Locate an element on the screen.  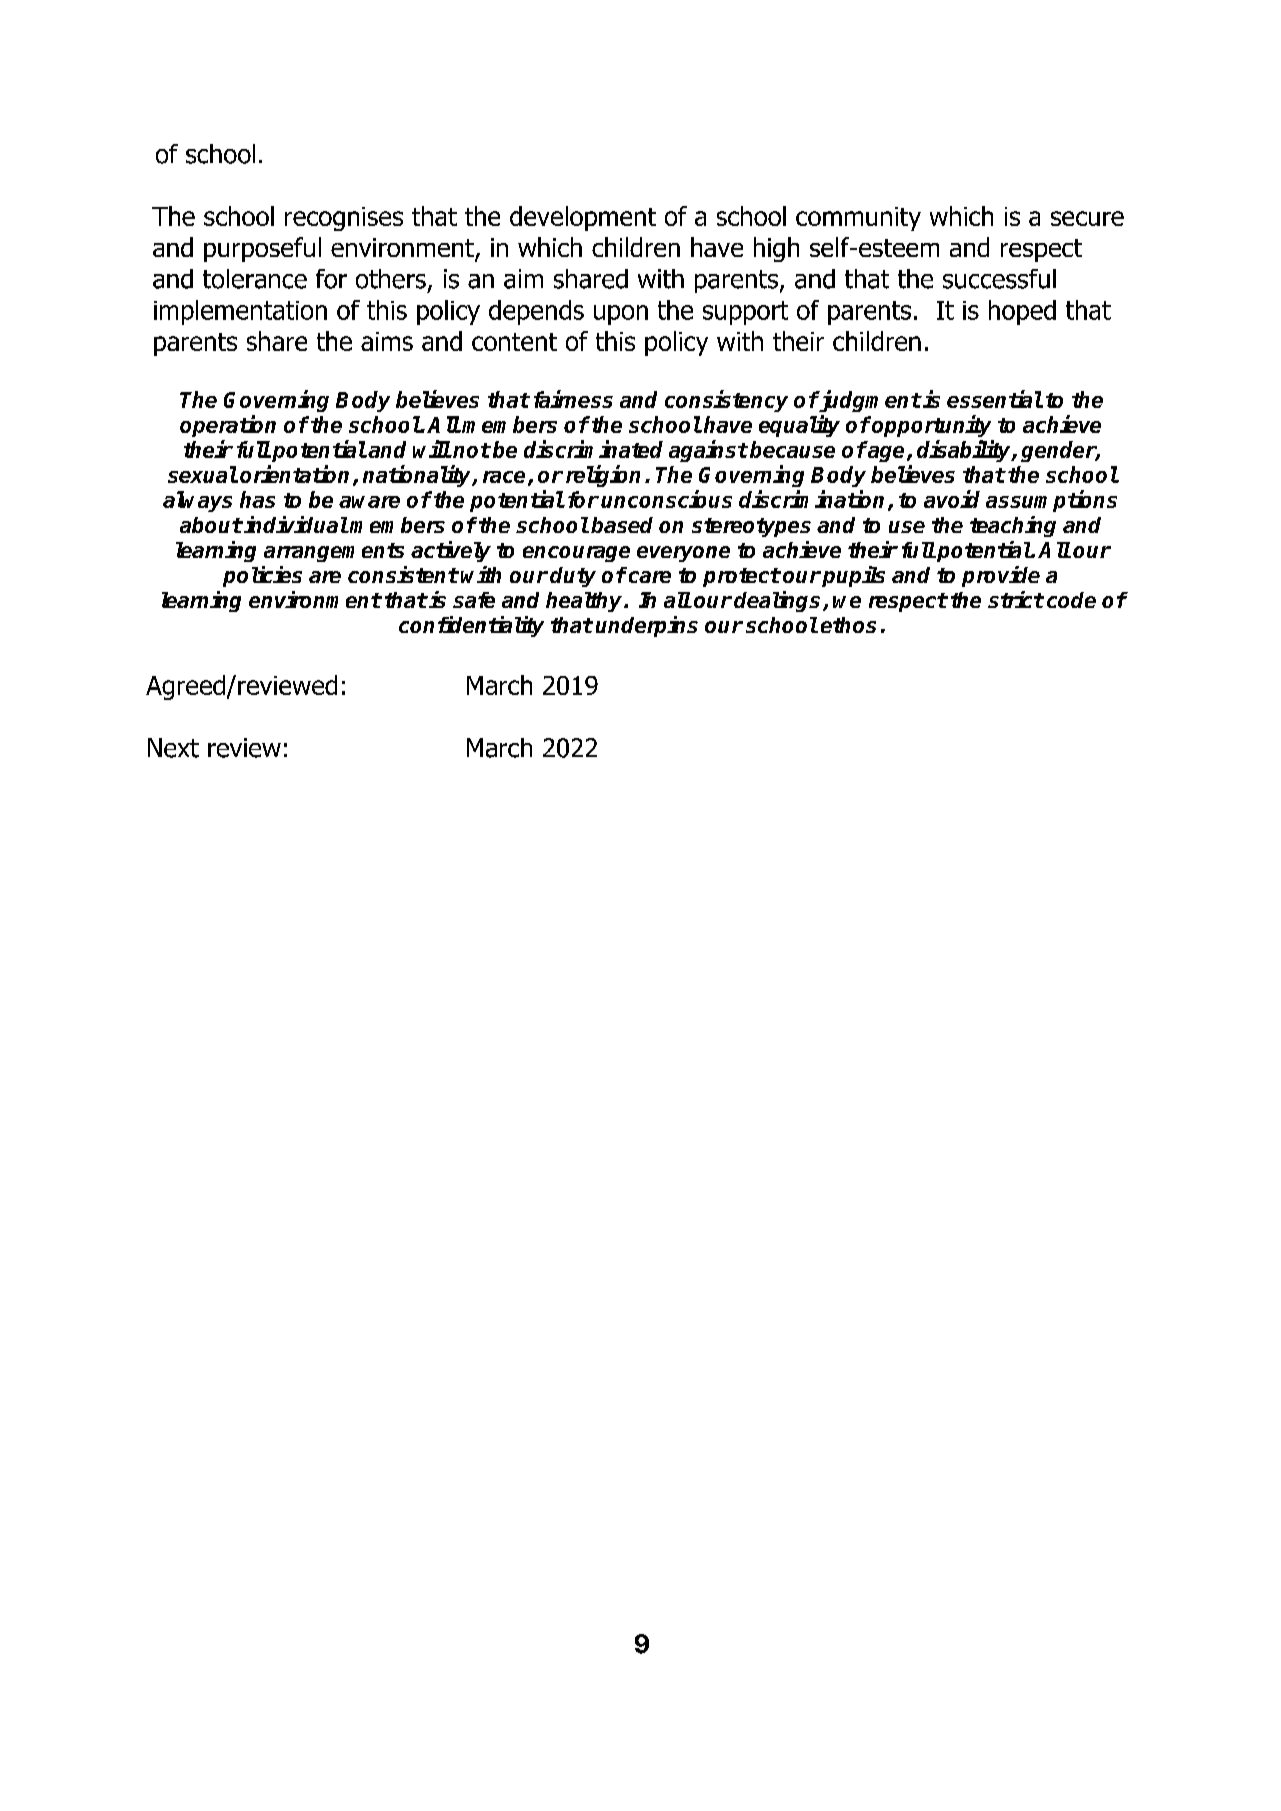
policies is located at coordinates (262, 576).
